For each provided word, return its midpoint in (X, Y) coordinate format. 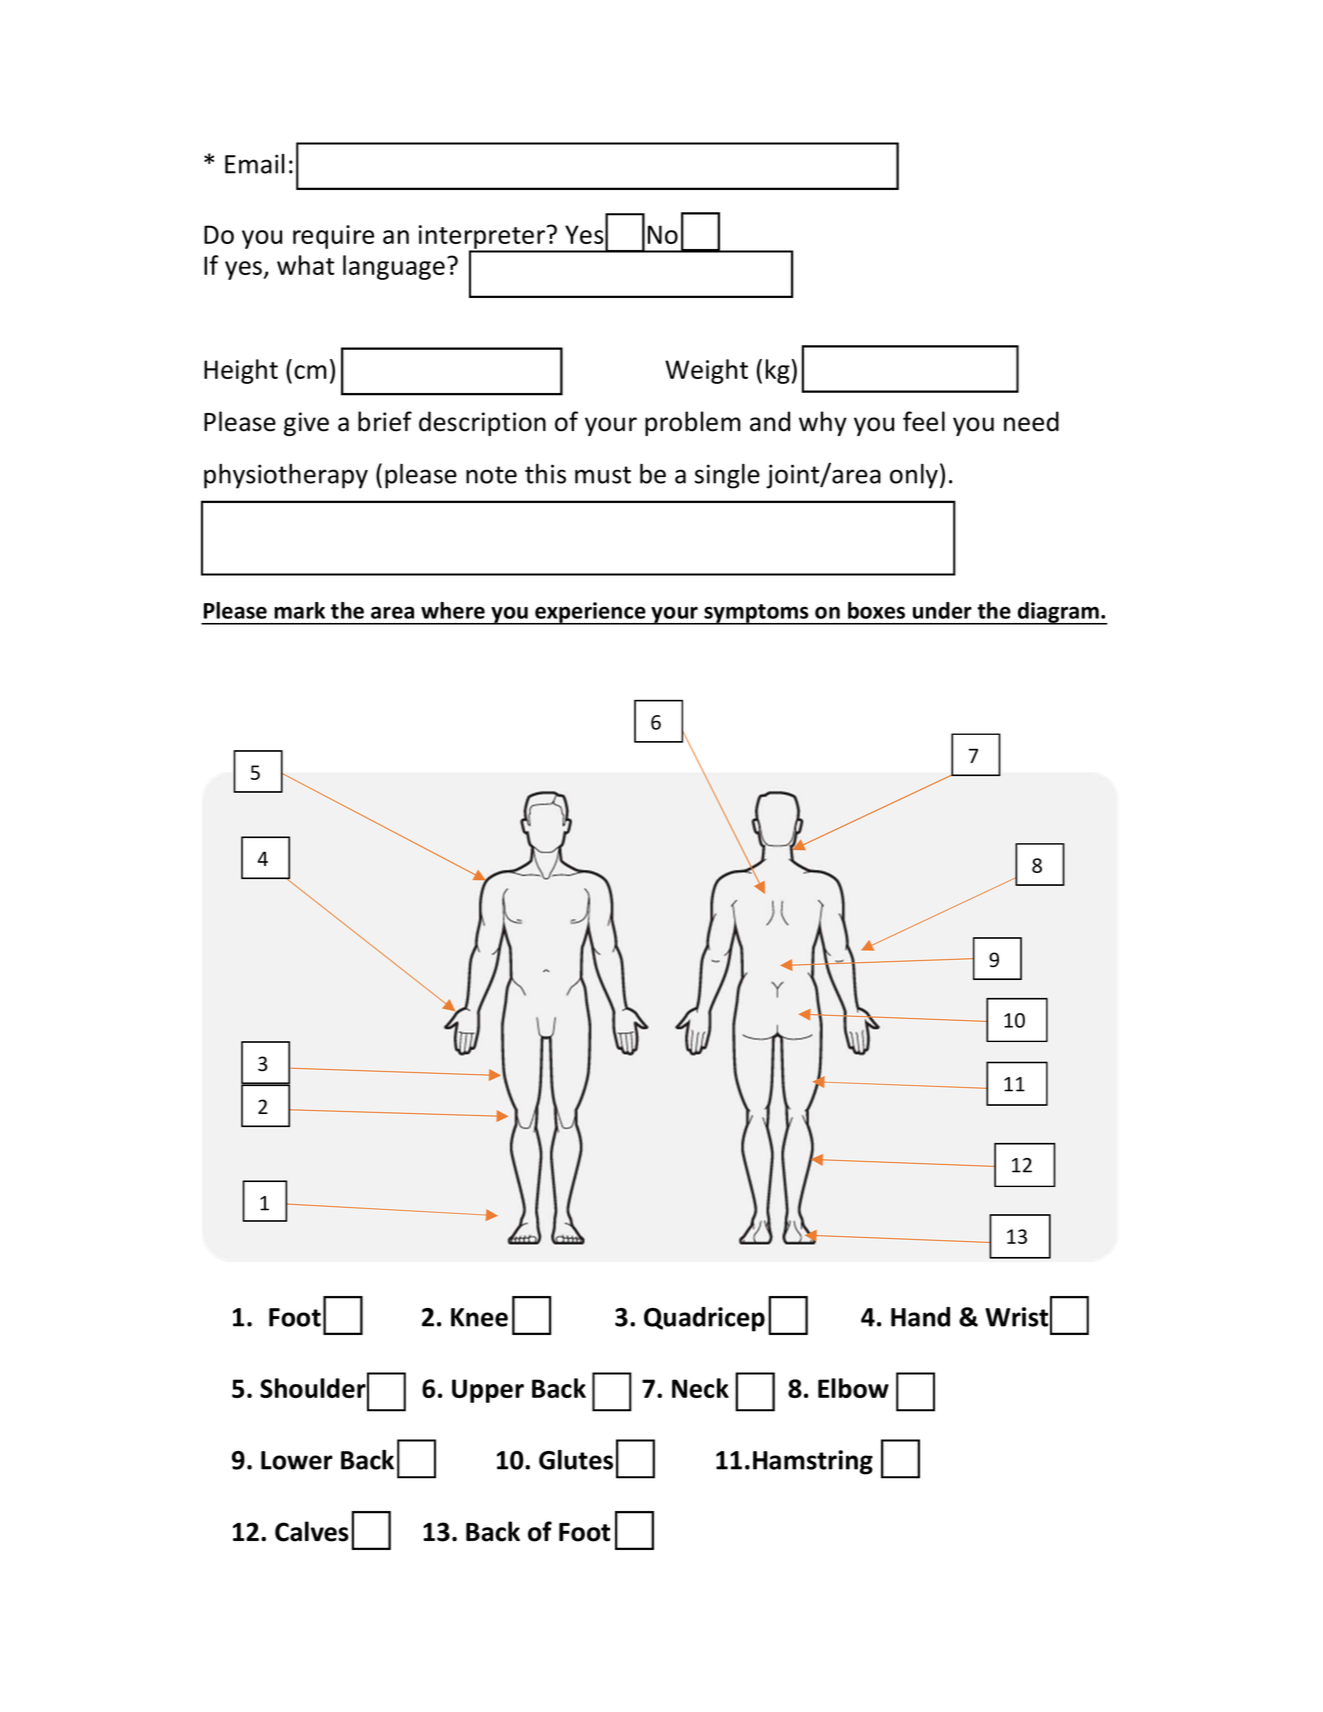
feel (924, 421)
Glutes (576, 1460)
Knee (479, 1317)
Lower (297, 1460)
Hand (920, 1317)
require (333, 237)
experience (590, 613)
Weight (706, 371)
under (942, 610)
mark (299, 610)
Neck (700, 1388)
